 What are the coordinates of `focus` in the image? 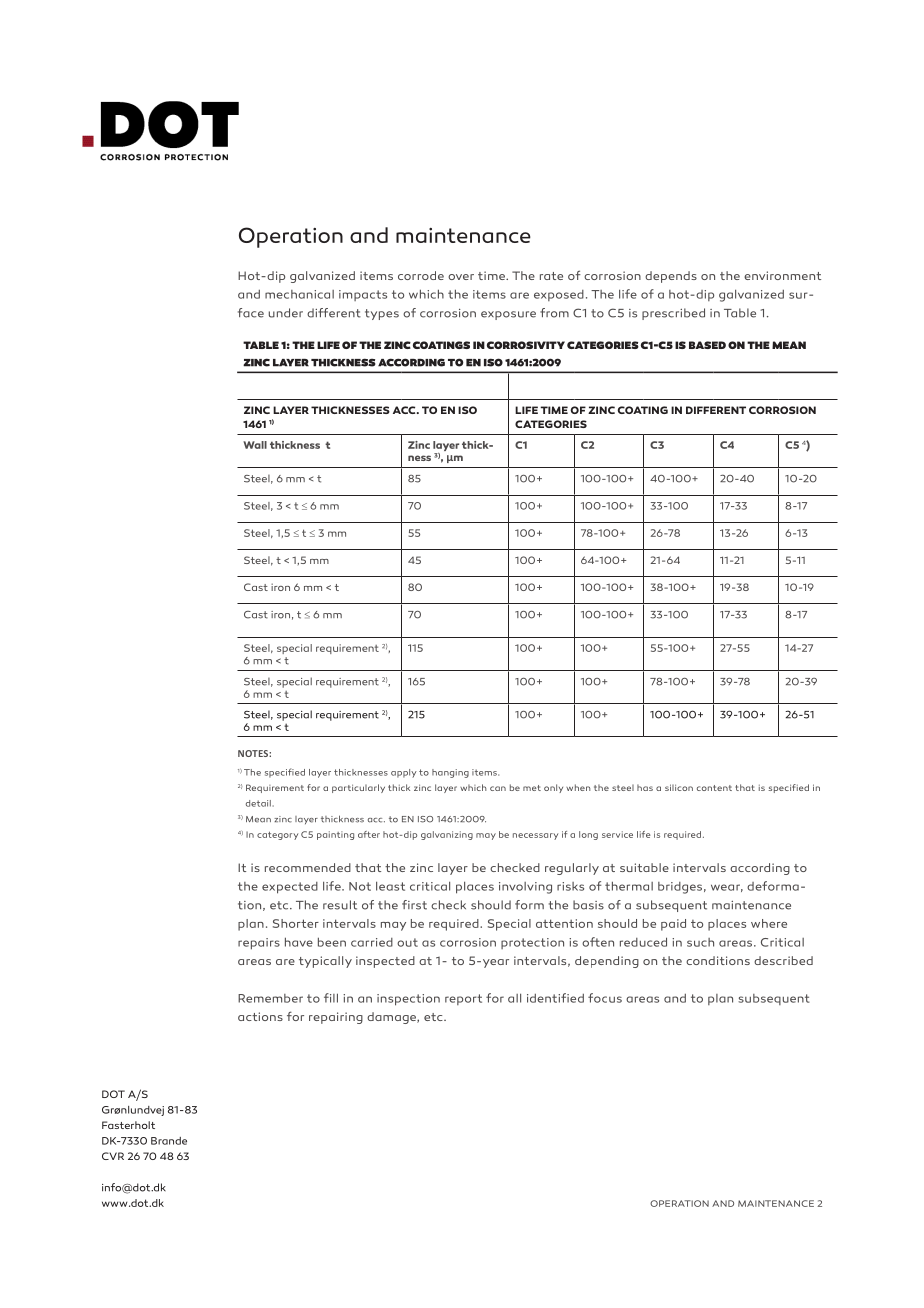 It's located at (605, 998).
